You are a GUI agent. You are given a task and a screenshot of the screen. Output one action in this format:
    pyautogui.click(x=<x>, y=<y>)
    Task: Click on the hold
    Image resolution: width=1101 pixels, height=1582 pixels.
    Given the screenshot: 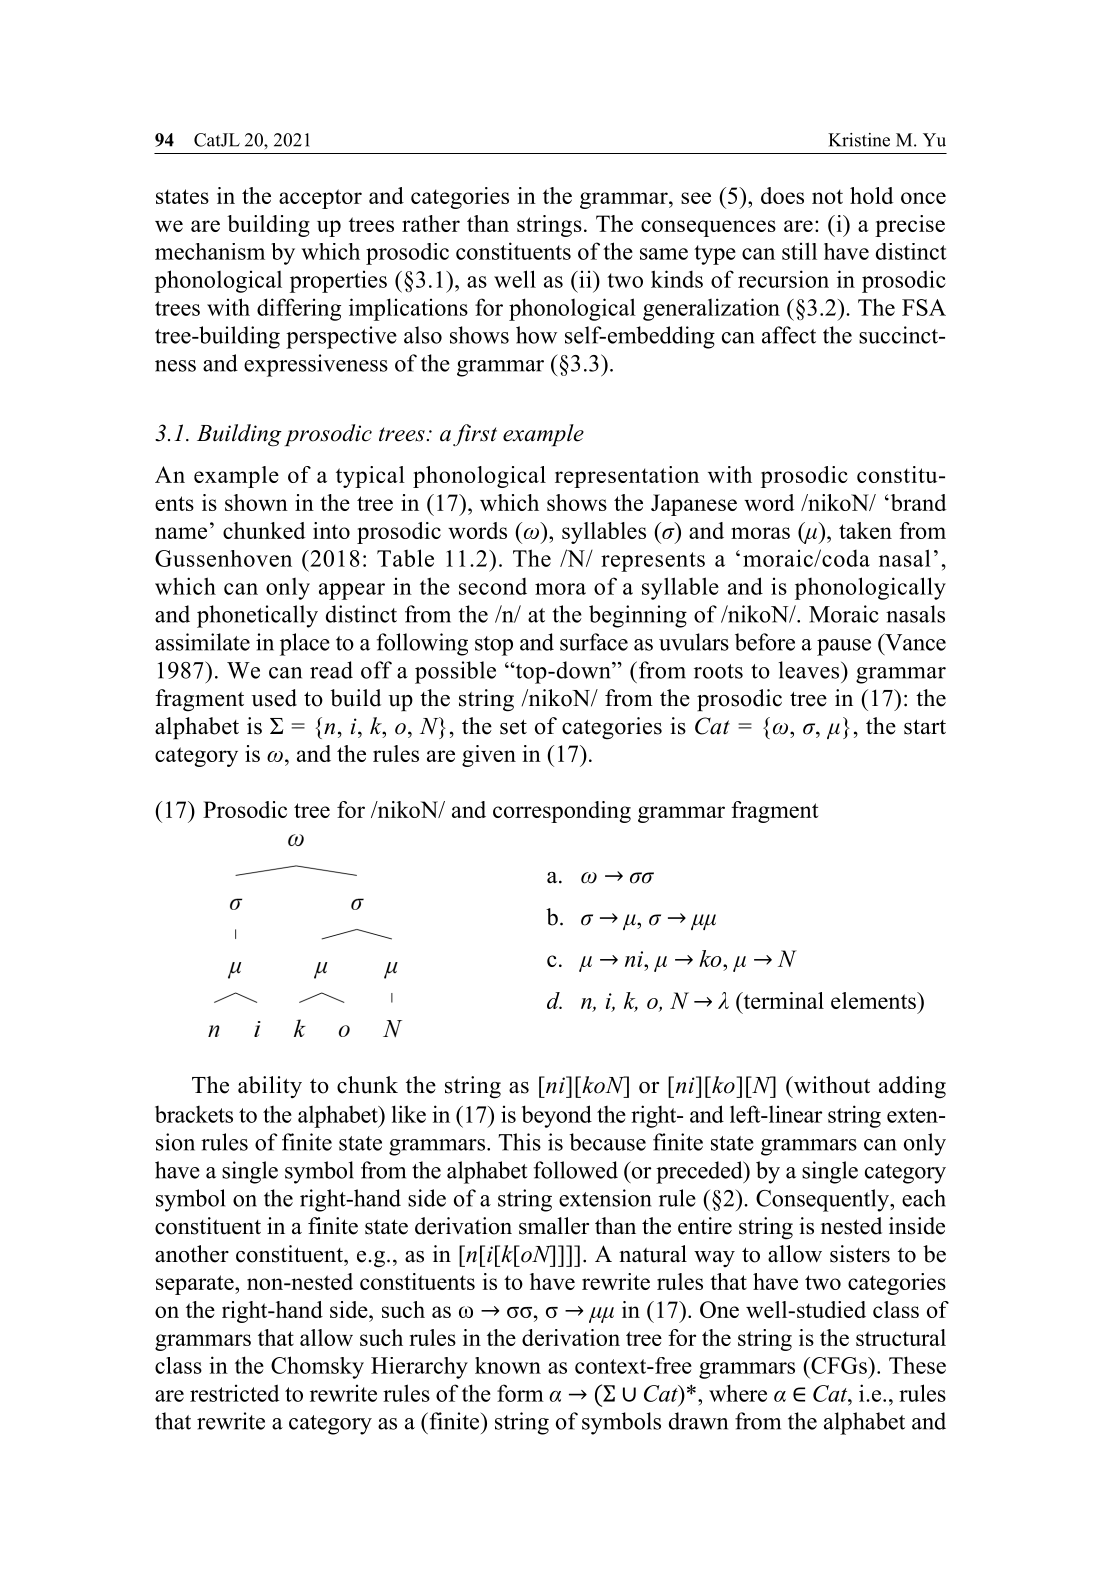 What is the action you would take?
    pyautogui.click(x=872, y=195)
